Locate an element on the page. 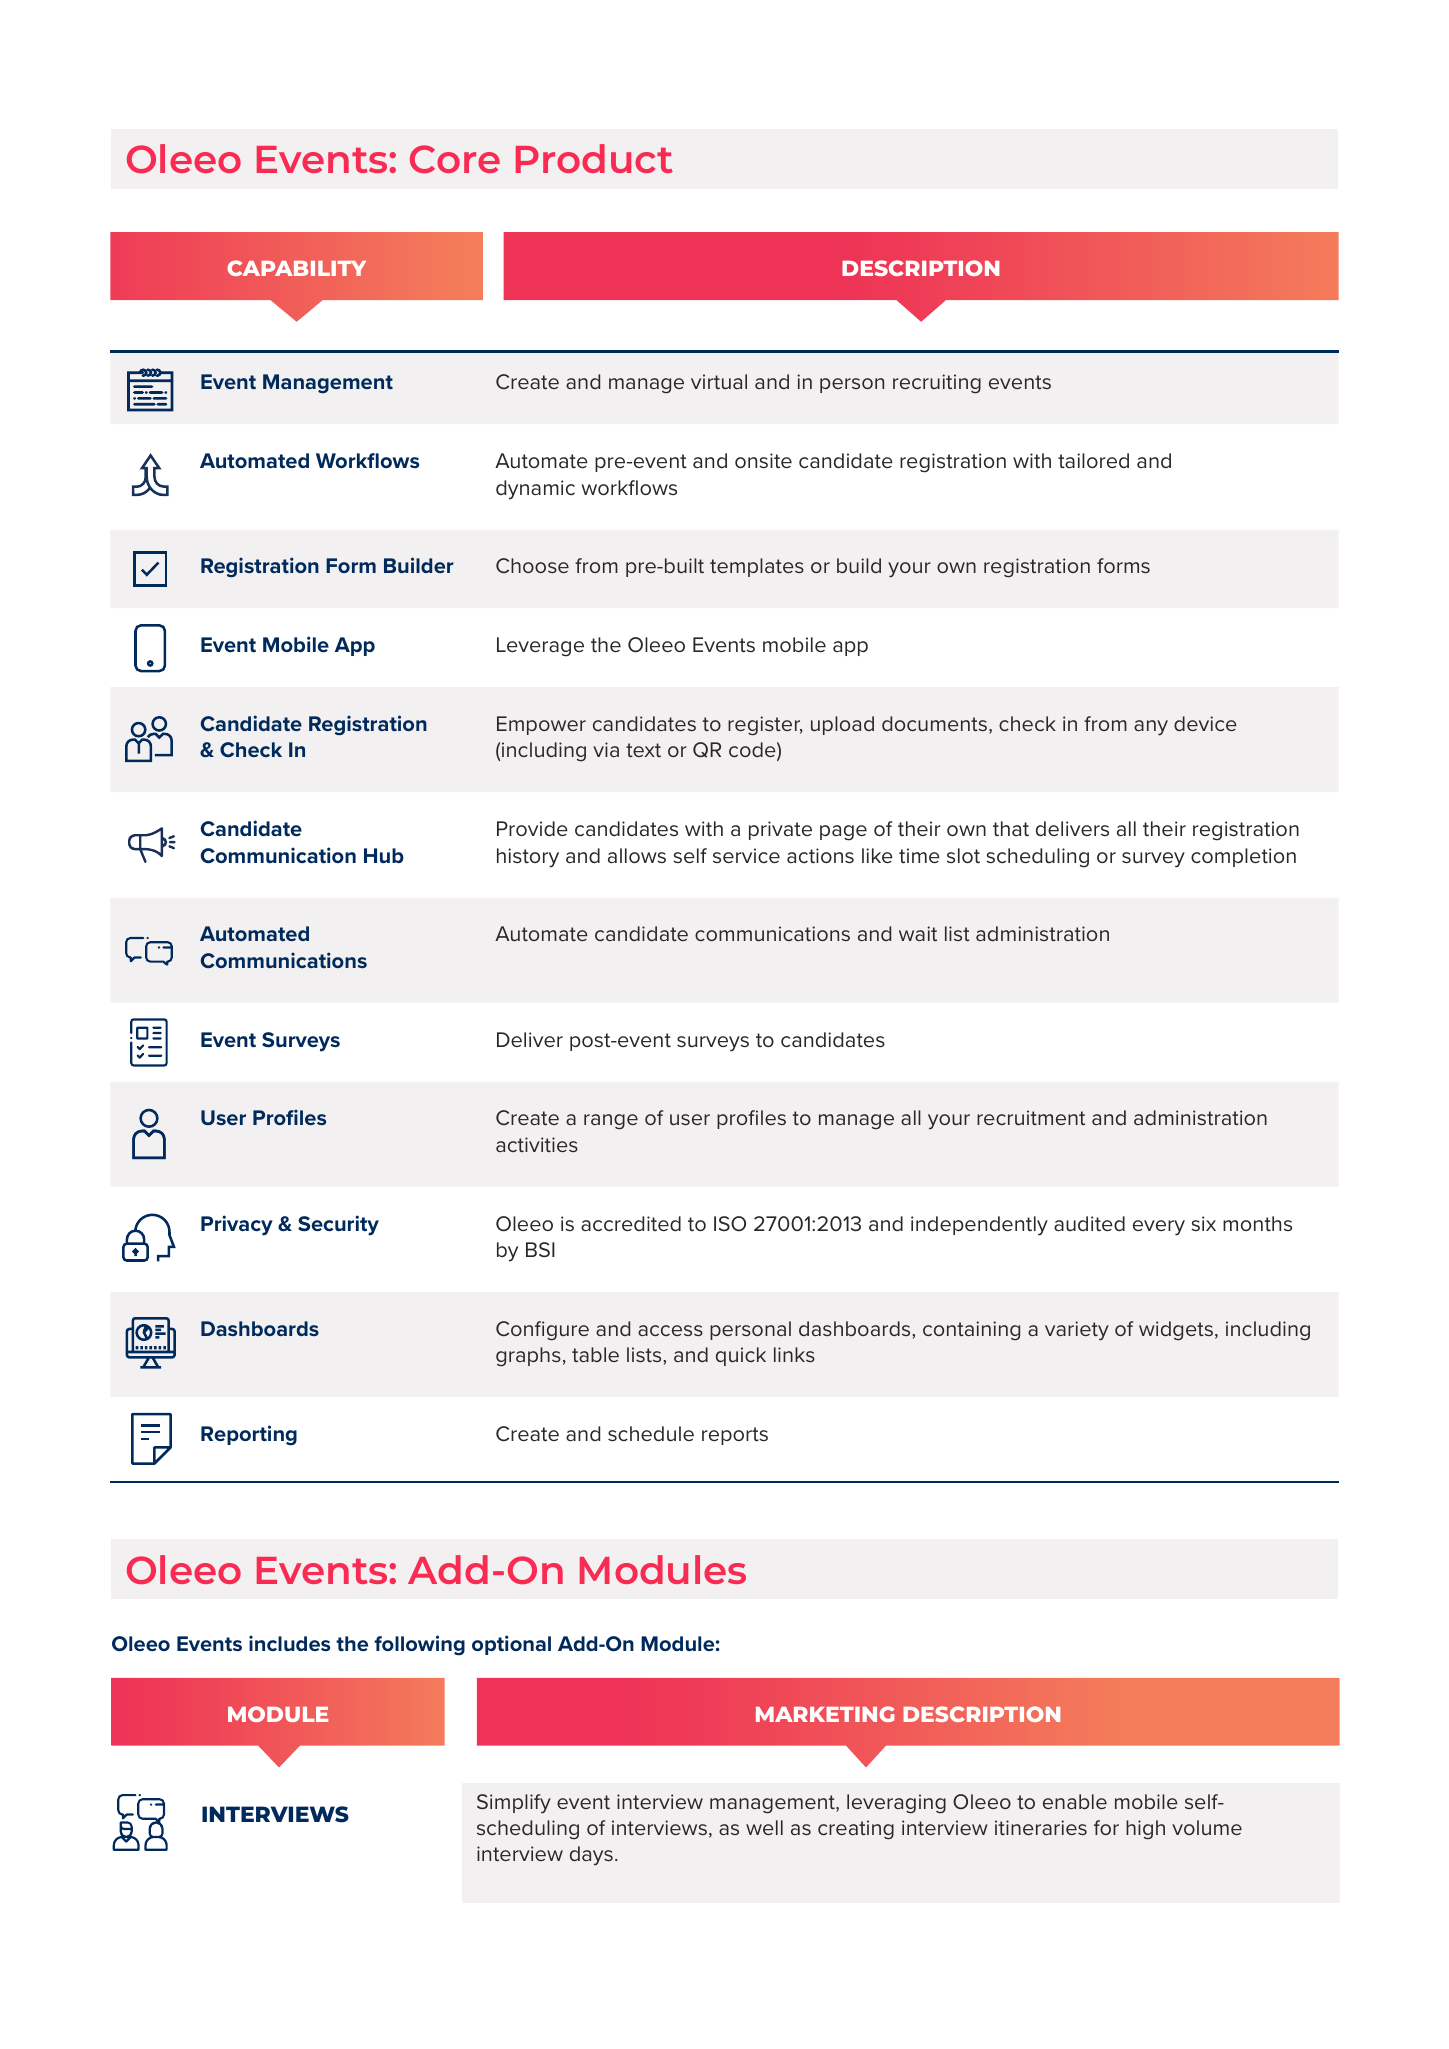 The width and height of the image is (1449, 2049). Reporting is located at coordinates (249, 1435).
